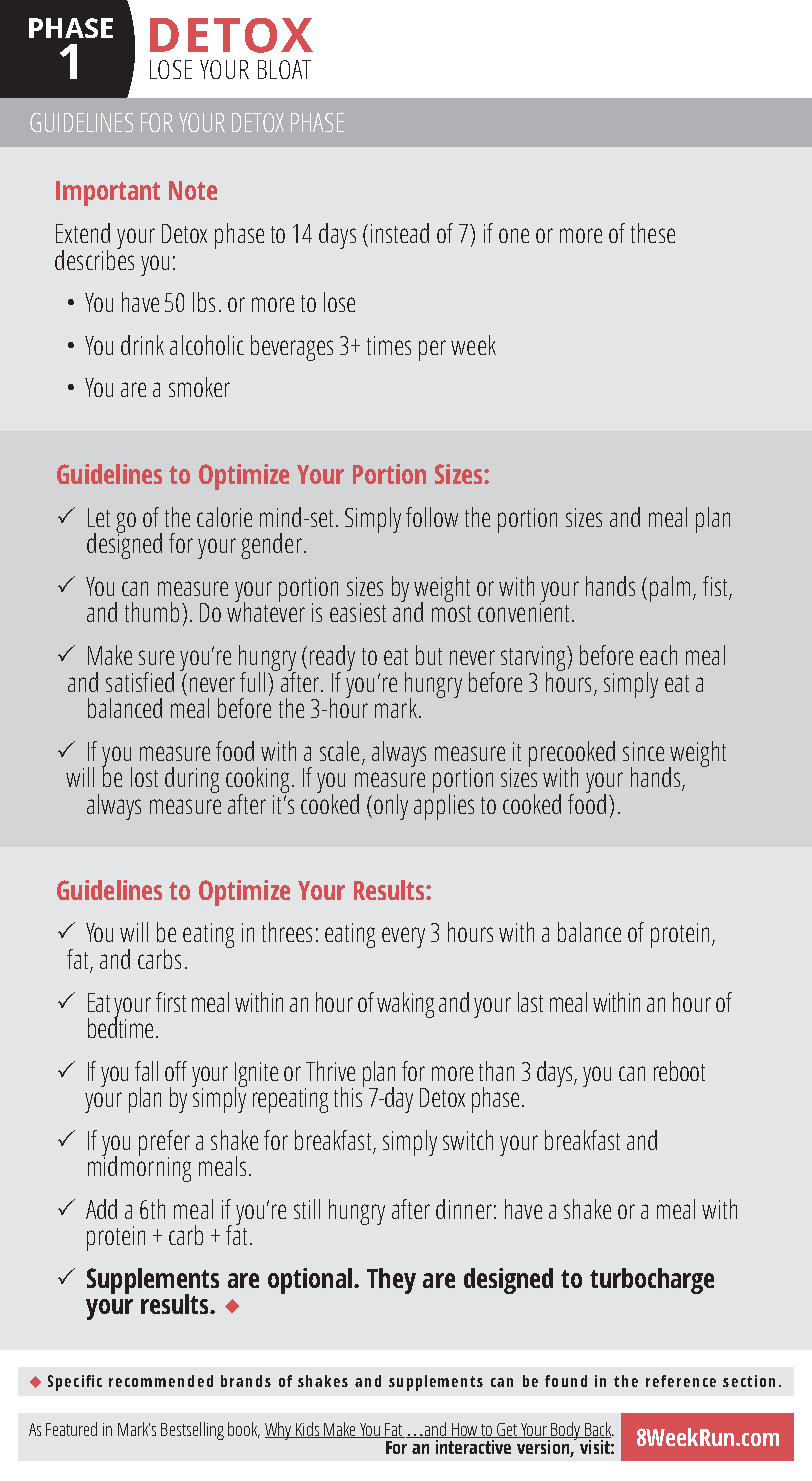  What do you see at coordinates (405, 1005) in the document?
I see `waking` at bounding box center [405, 1005].
